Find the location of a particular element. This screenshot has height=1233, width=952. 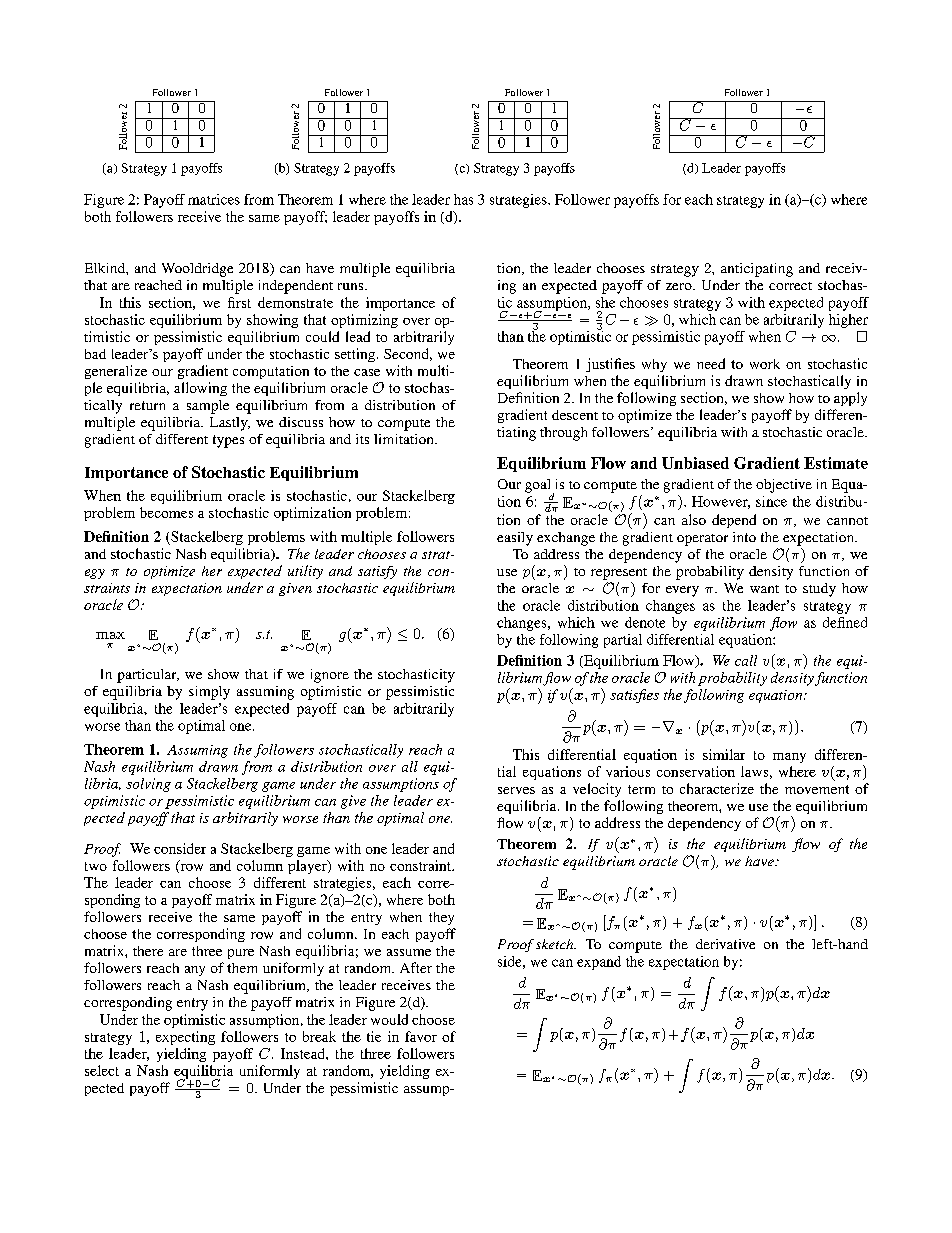

max is located at coordinates (110, 635).
